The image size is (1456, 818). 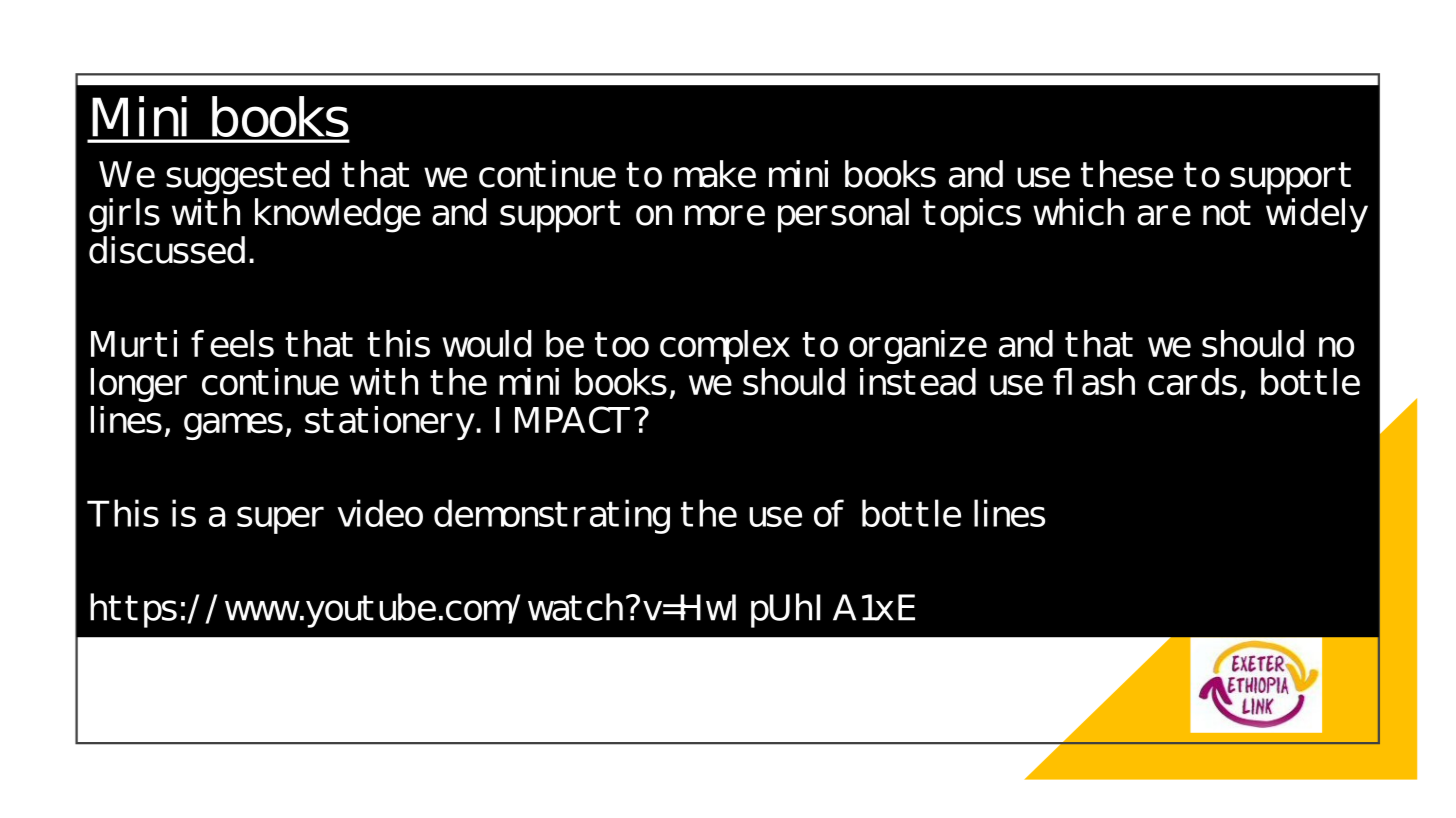 I want to click on these, so click(x=1127, y=174).
